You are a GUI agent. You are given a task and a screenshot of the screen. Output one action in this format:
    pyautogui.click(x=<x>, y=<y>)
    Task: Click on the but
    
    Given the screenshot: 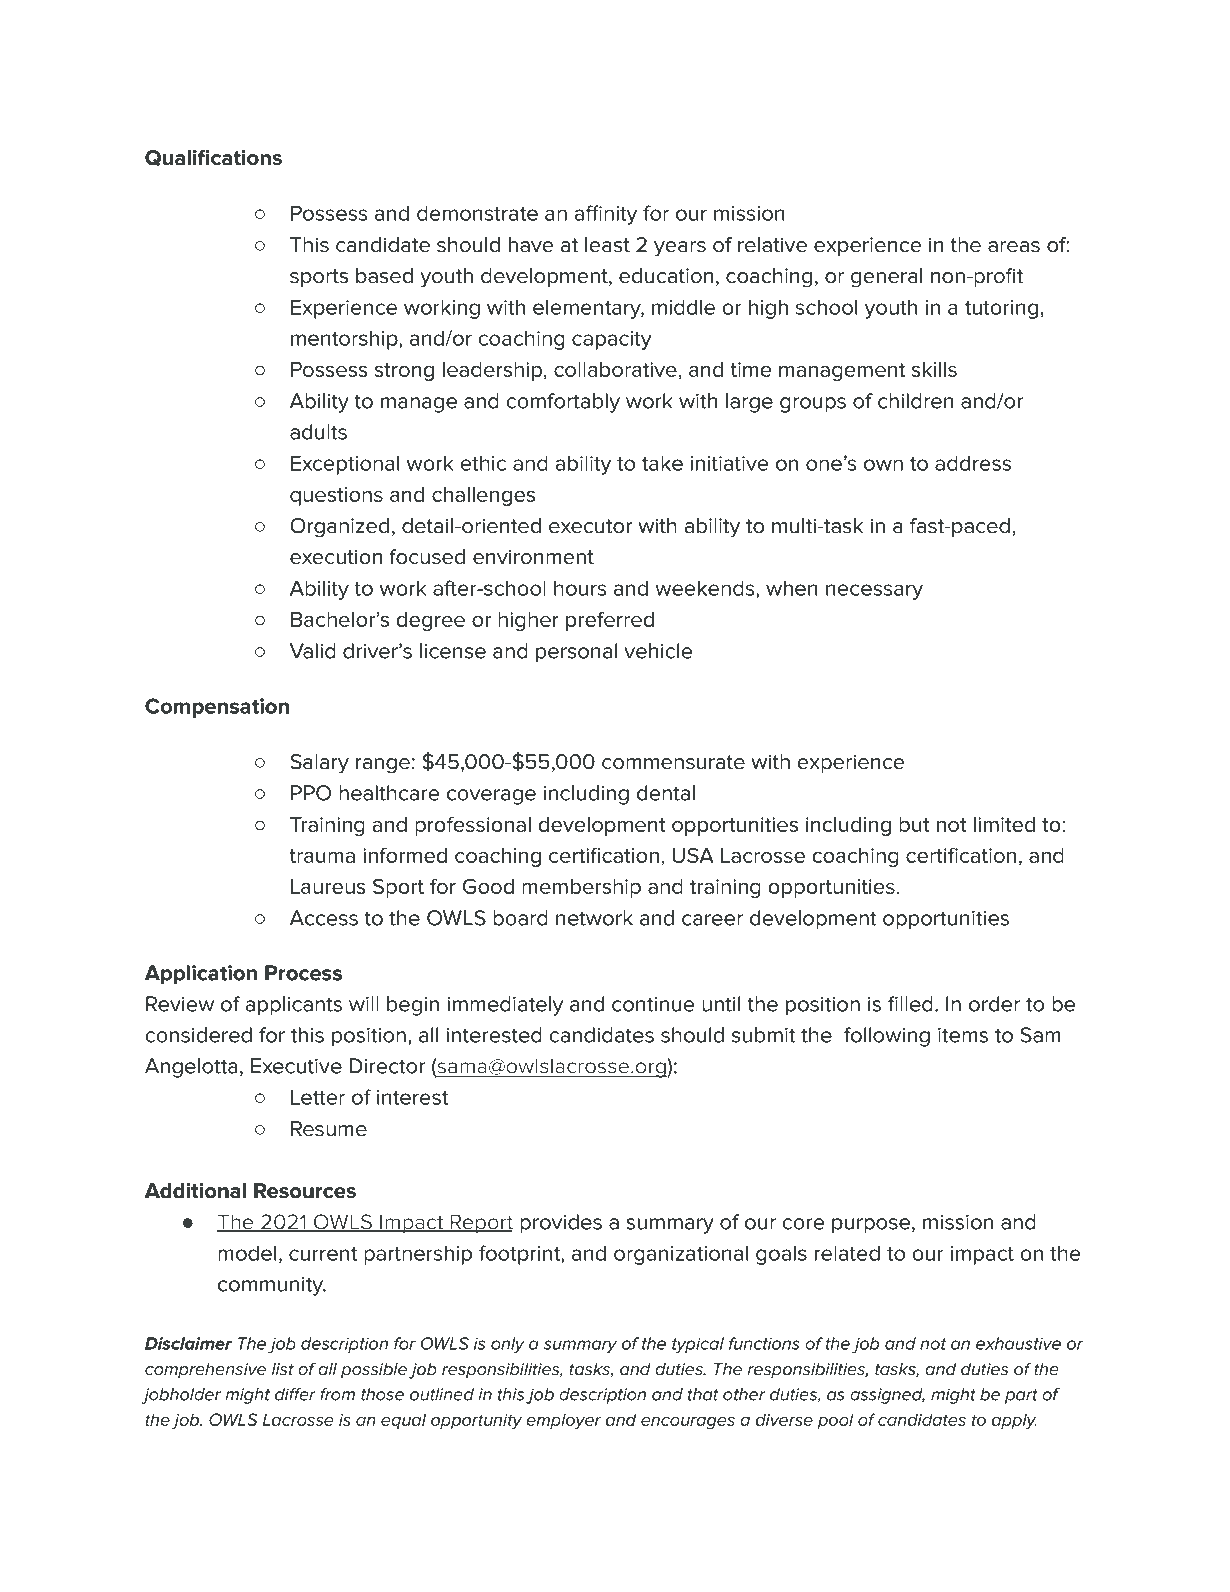 What is the action you would take?
    pyautogui.click(x=914, y=824)
